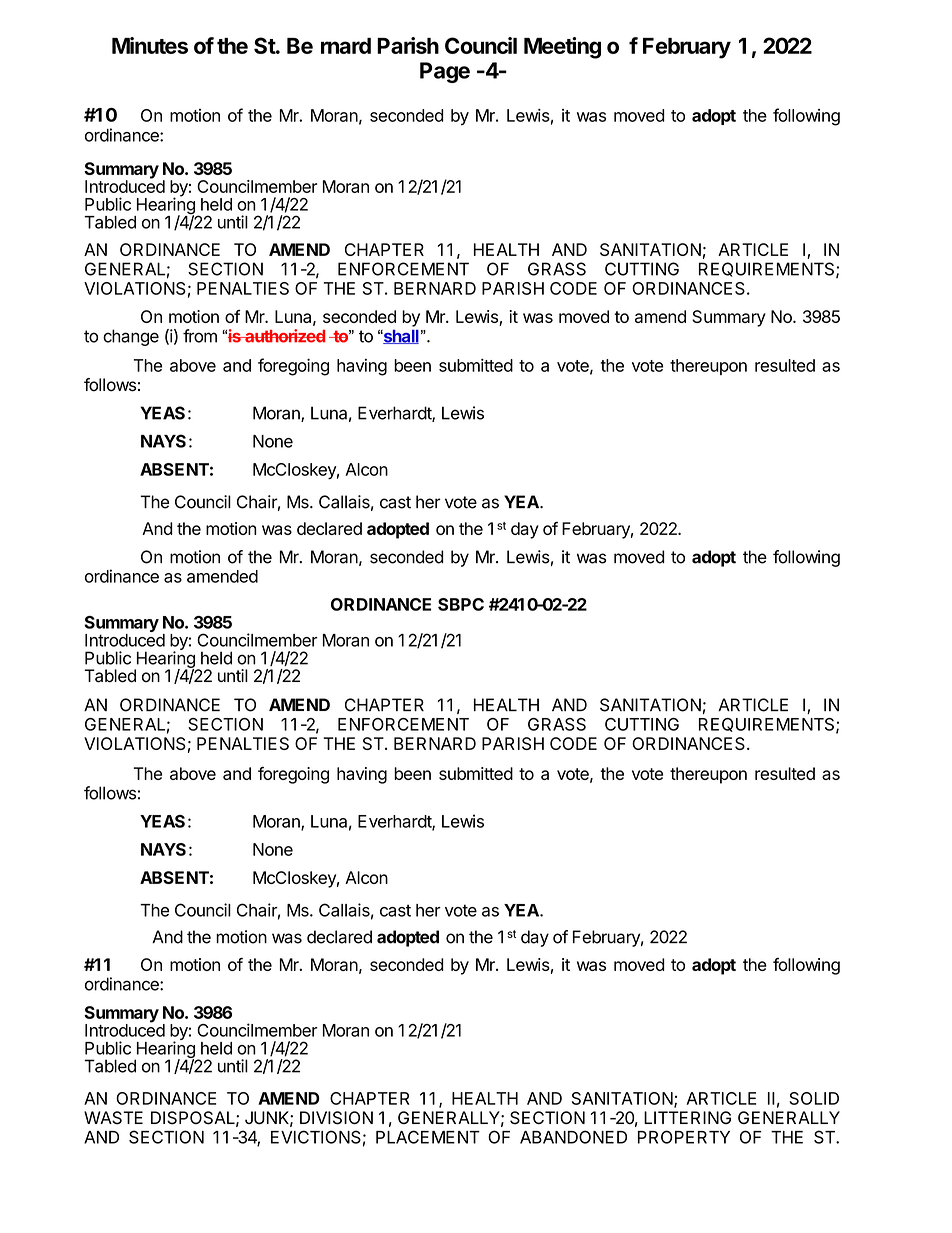 This screenshot has width=952, height=1233. I want to click on SOLID, so click(814, 1098).
